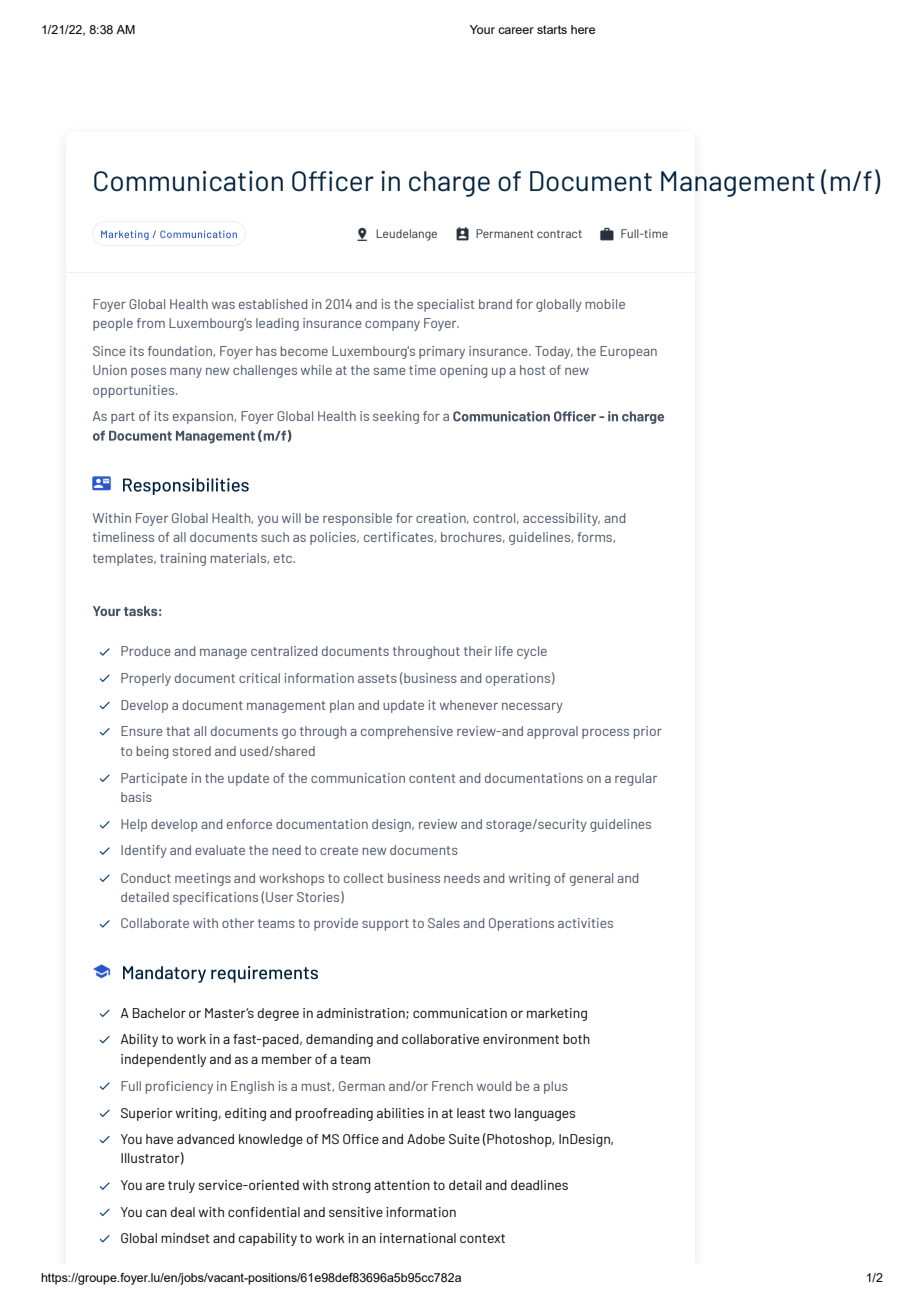 This screenshot has width=924, height=1308. I want to click on sensitive, so click(356, 1212).
